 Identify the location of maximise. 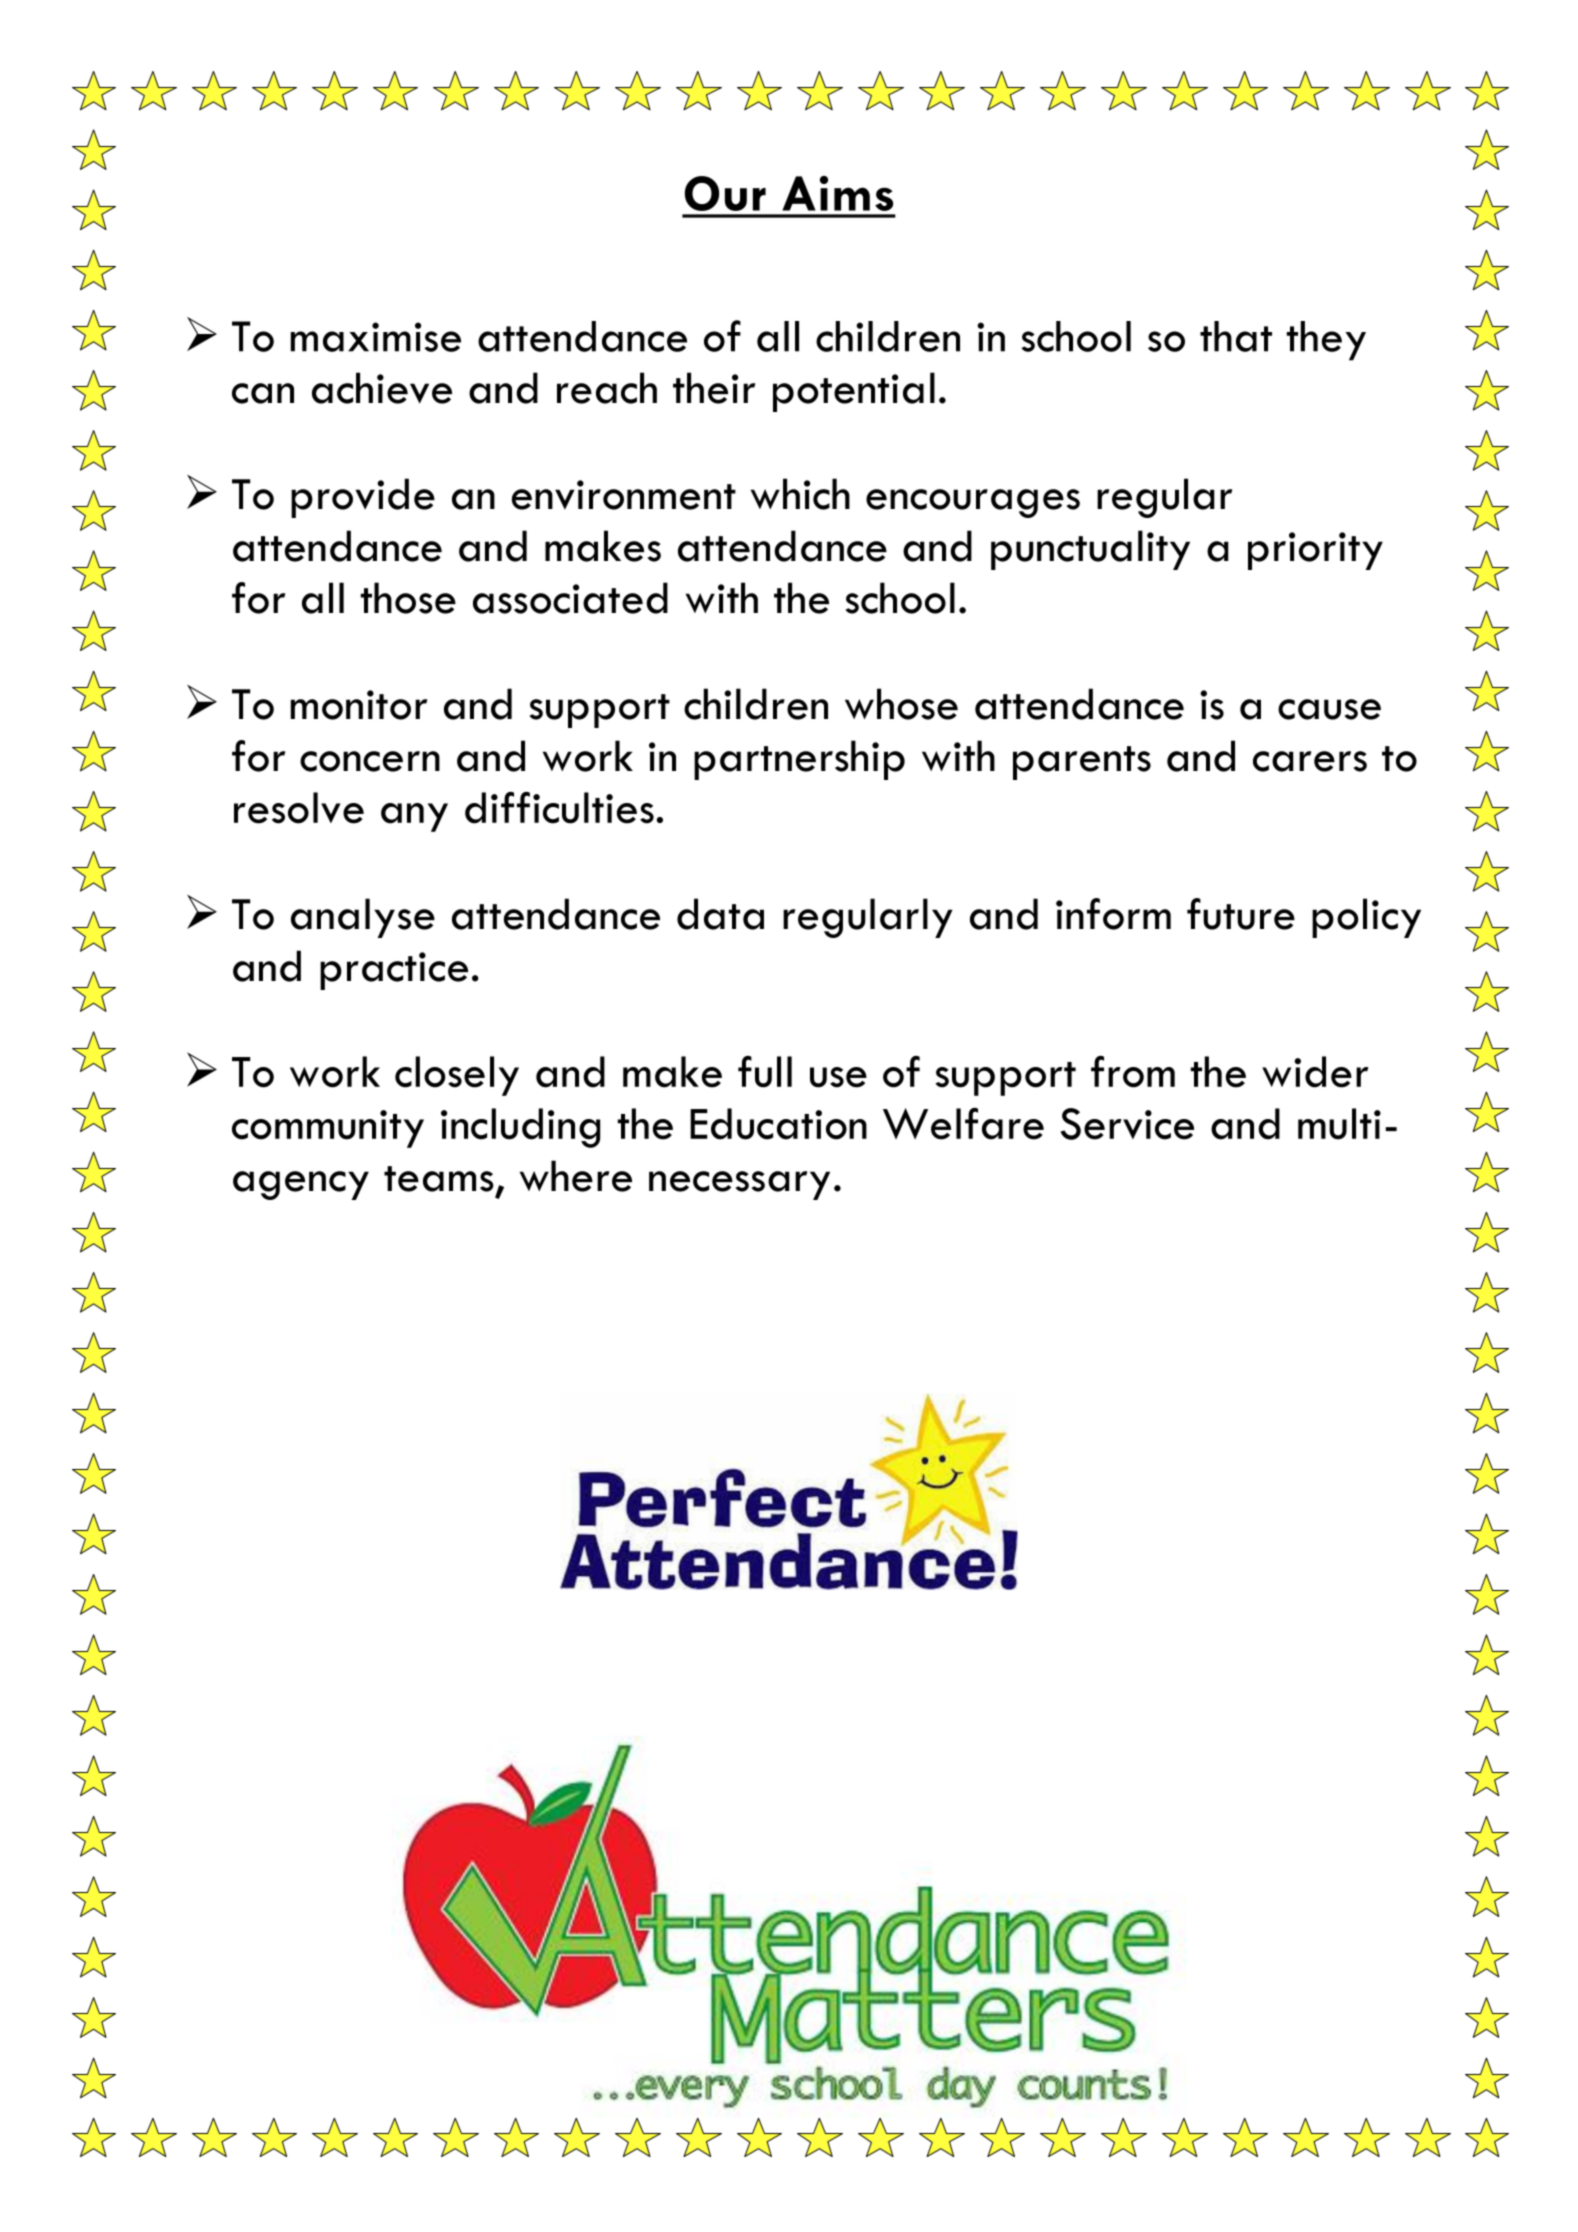
(376, 337).
